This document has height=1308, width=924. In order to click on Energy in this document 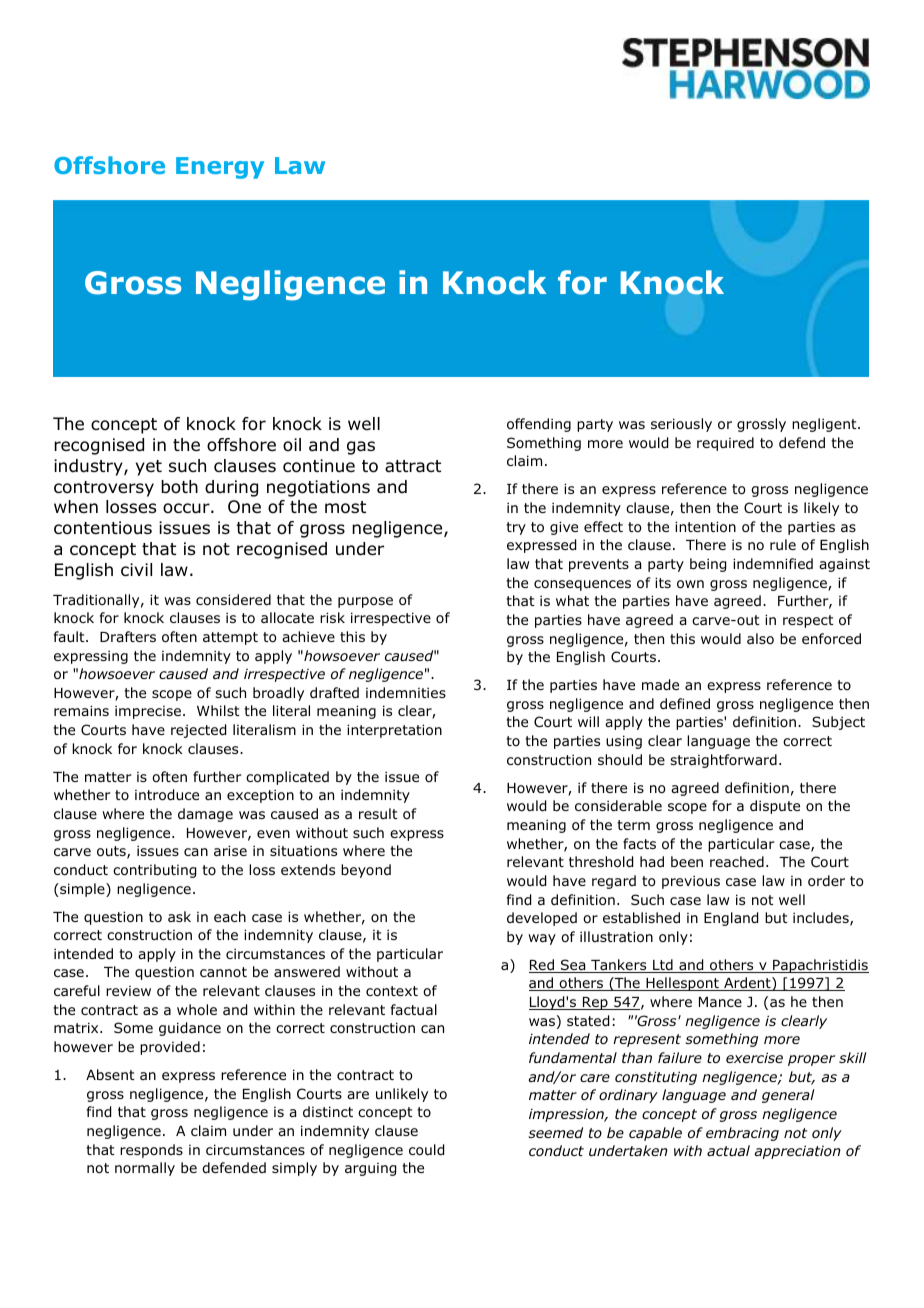, I will do `click(220, 168)`.
